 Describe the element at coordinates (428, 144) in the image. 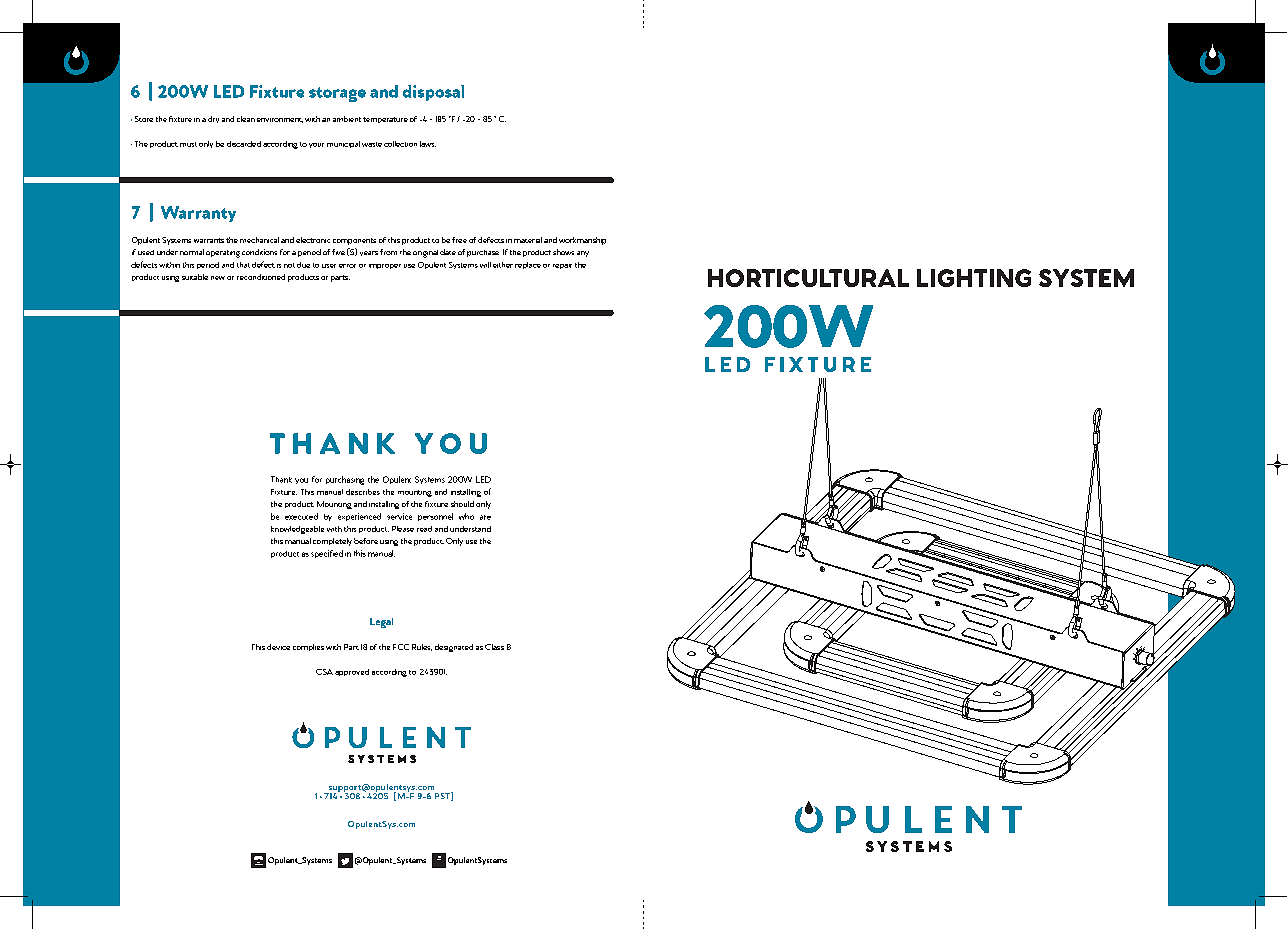

I see `laws` at that location.
